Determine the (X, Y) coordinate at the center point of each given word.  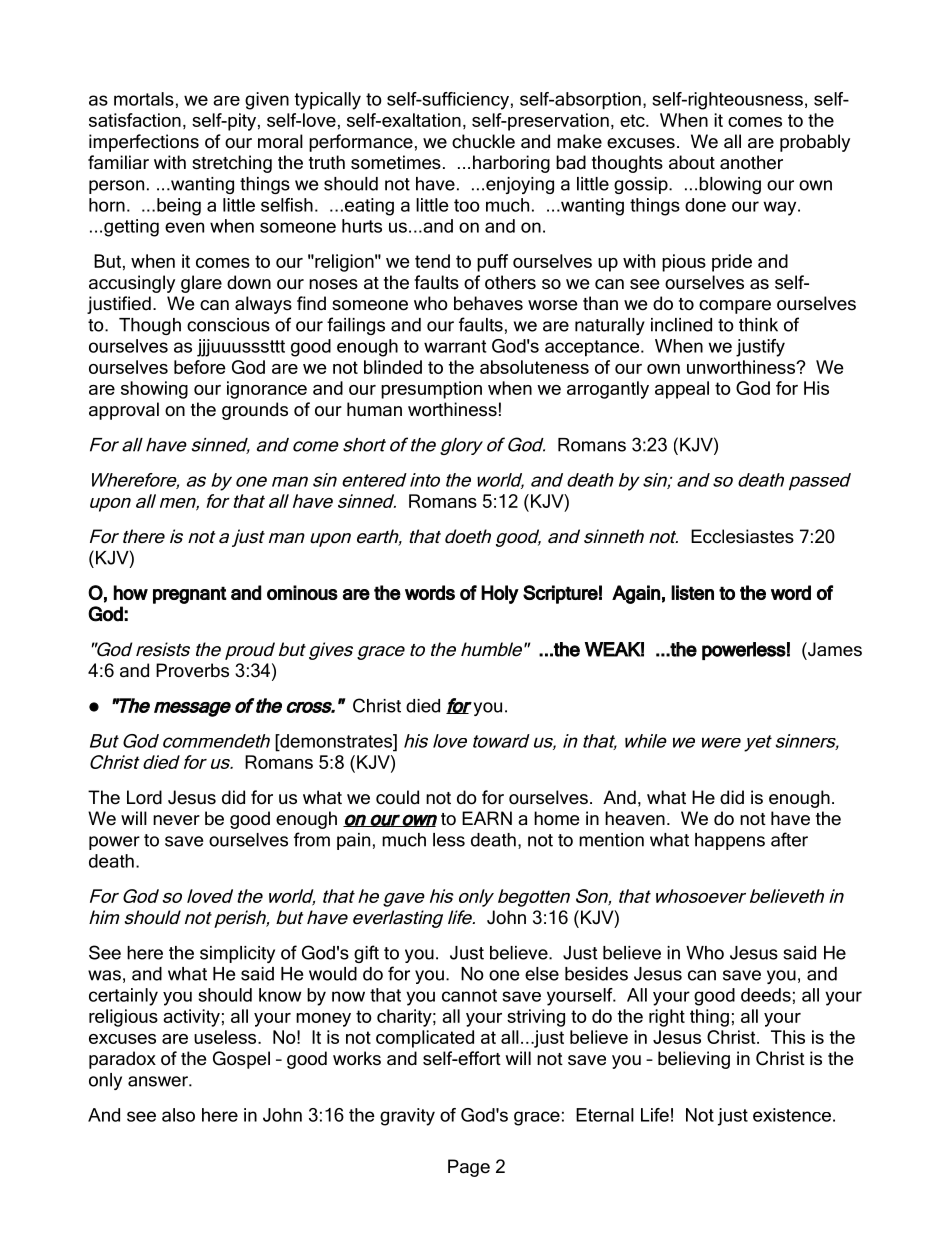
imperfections (144, 143)
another (751, 162)
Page (469, 1168)
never (176, 820)
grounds (255, 411)
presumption (431, 390)
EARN (487, 818)
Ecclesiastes (742, 536)
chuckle (483, 141)
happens (730, 841)
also (178, 1115)
